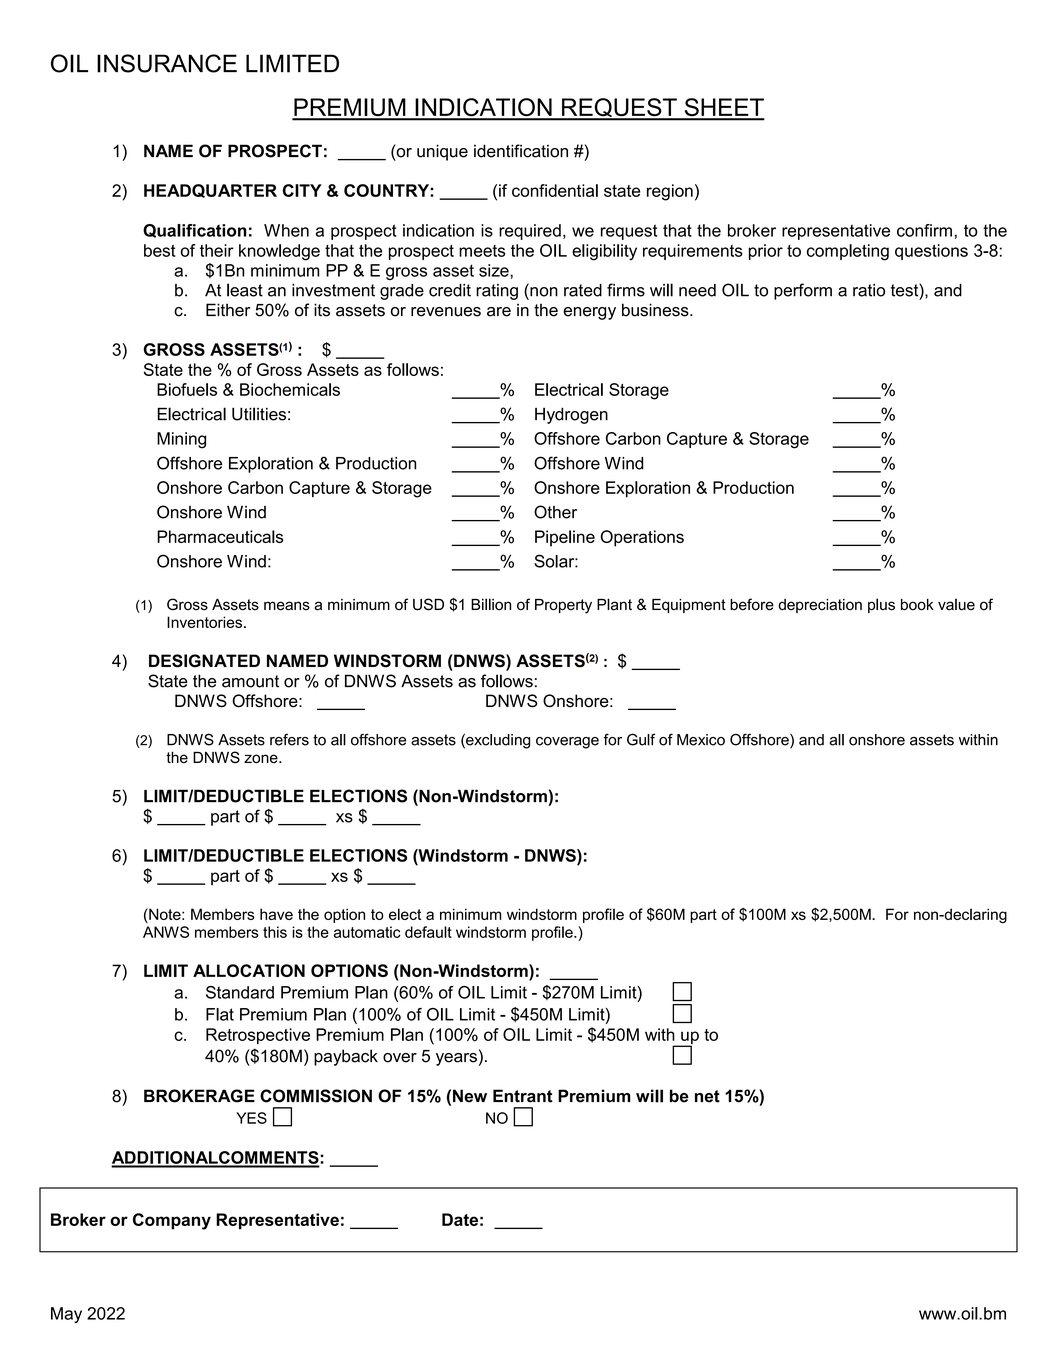 The image size is (1057, 1368). I want to click on confirm, so click(924, 230).
